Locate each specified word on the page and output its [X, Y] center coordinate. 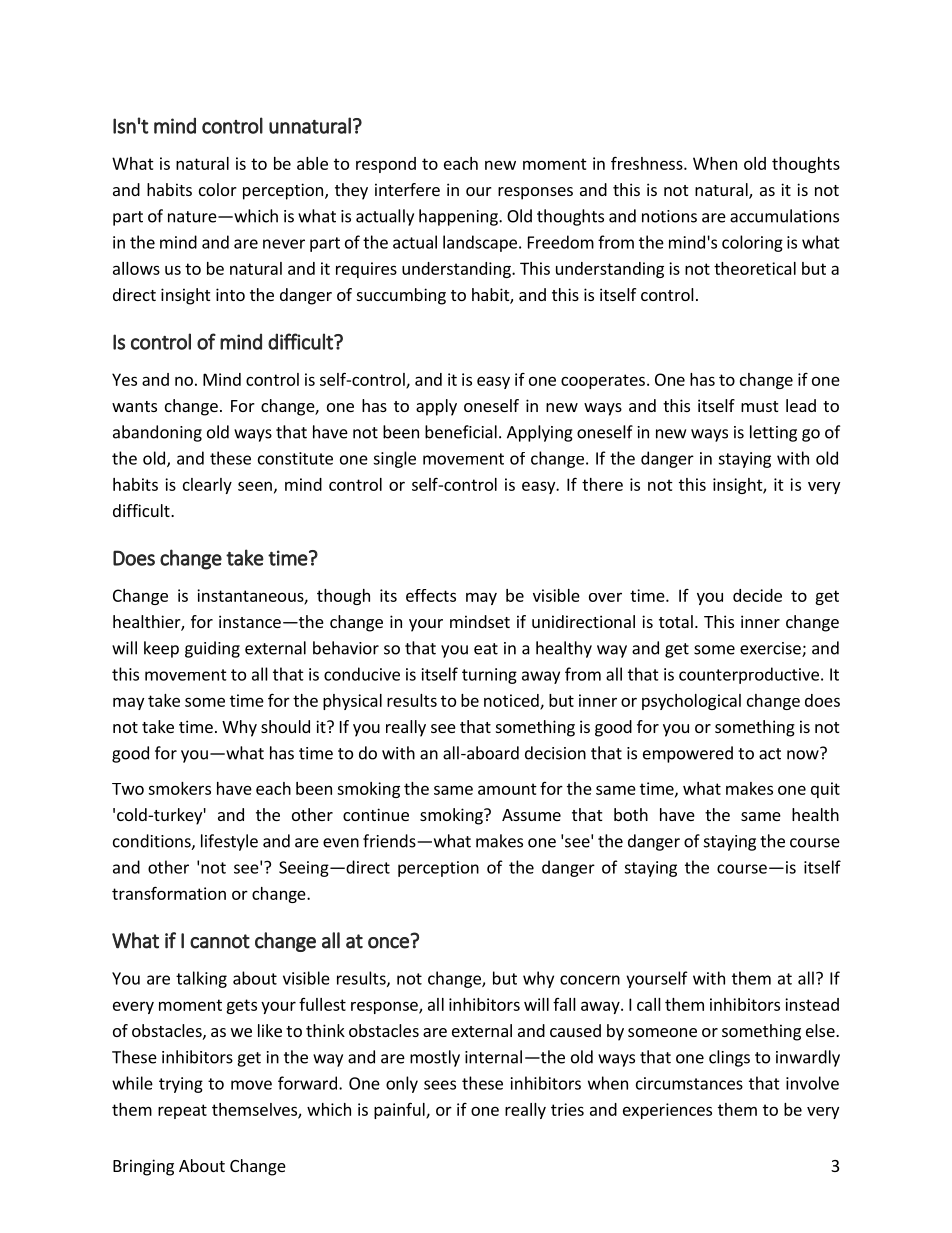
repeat [182, 1111]
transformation [169, 893]
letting [773, 433]
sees [440, 1085]
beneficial [461, 432]
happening [459, 217]
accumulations [784, 216]
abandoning [157, 433]
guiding [212, 649]
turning [489, 676]
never [284, 244]
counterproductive [749, 675]
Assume [531, 815]
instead [812, 1004]
